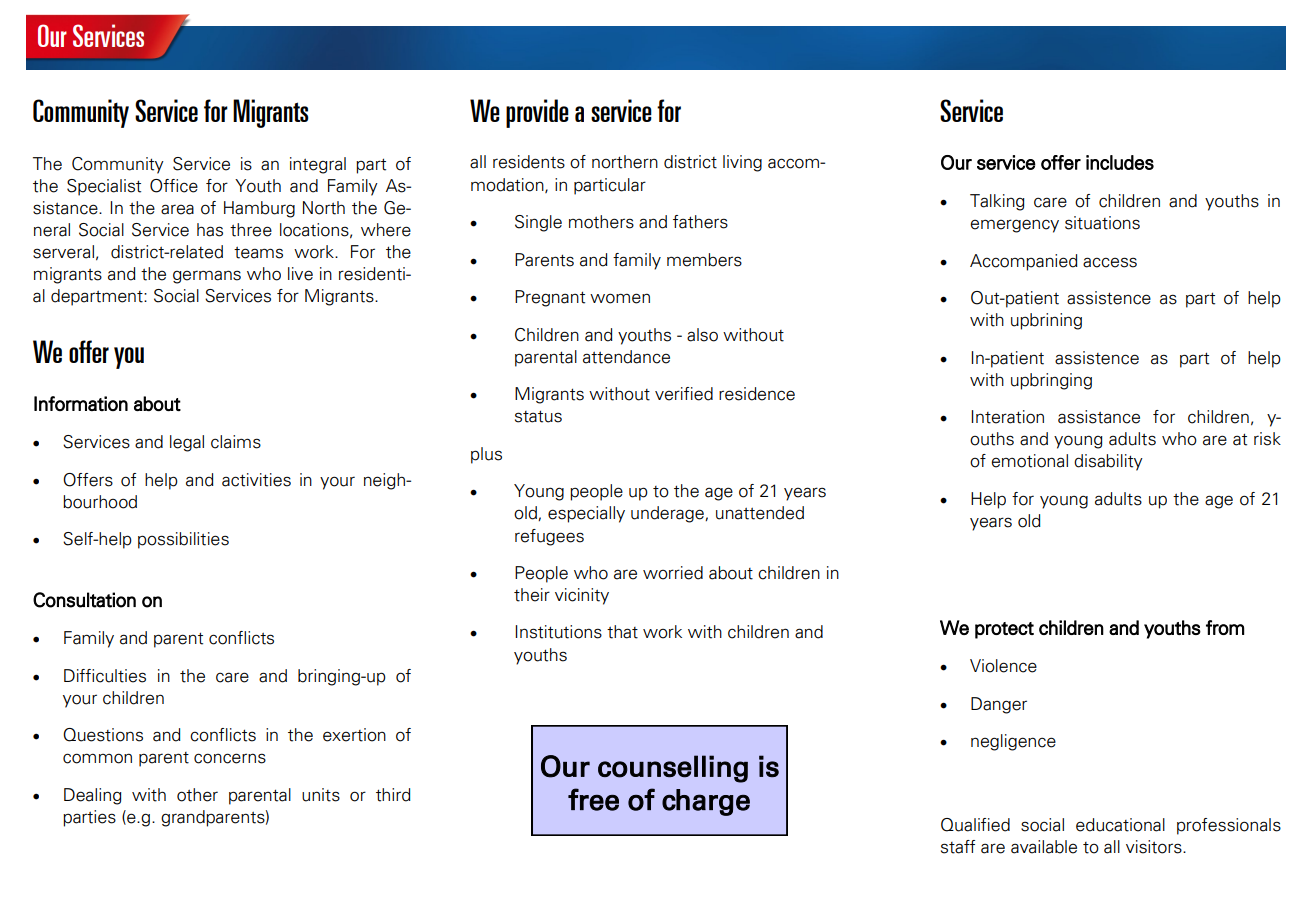 This document has height=924, width=1308. What do you see at coordinates (105, 676) in the document?
I see `Difficulties` at bounding box center [105, 676].
